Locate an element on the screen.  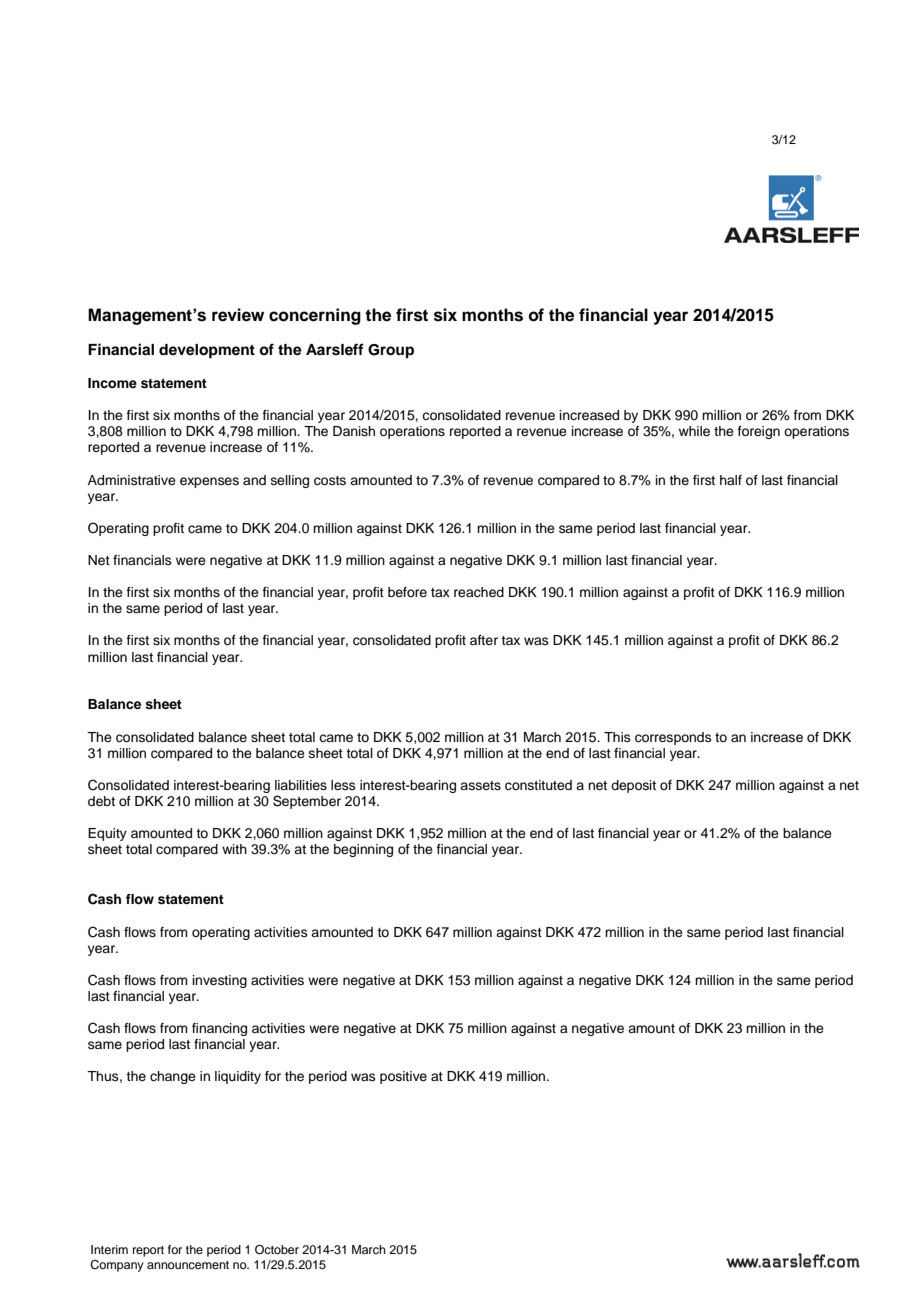
deposit is located at coordinates (633, 786).
